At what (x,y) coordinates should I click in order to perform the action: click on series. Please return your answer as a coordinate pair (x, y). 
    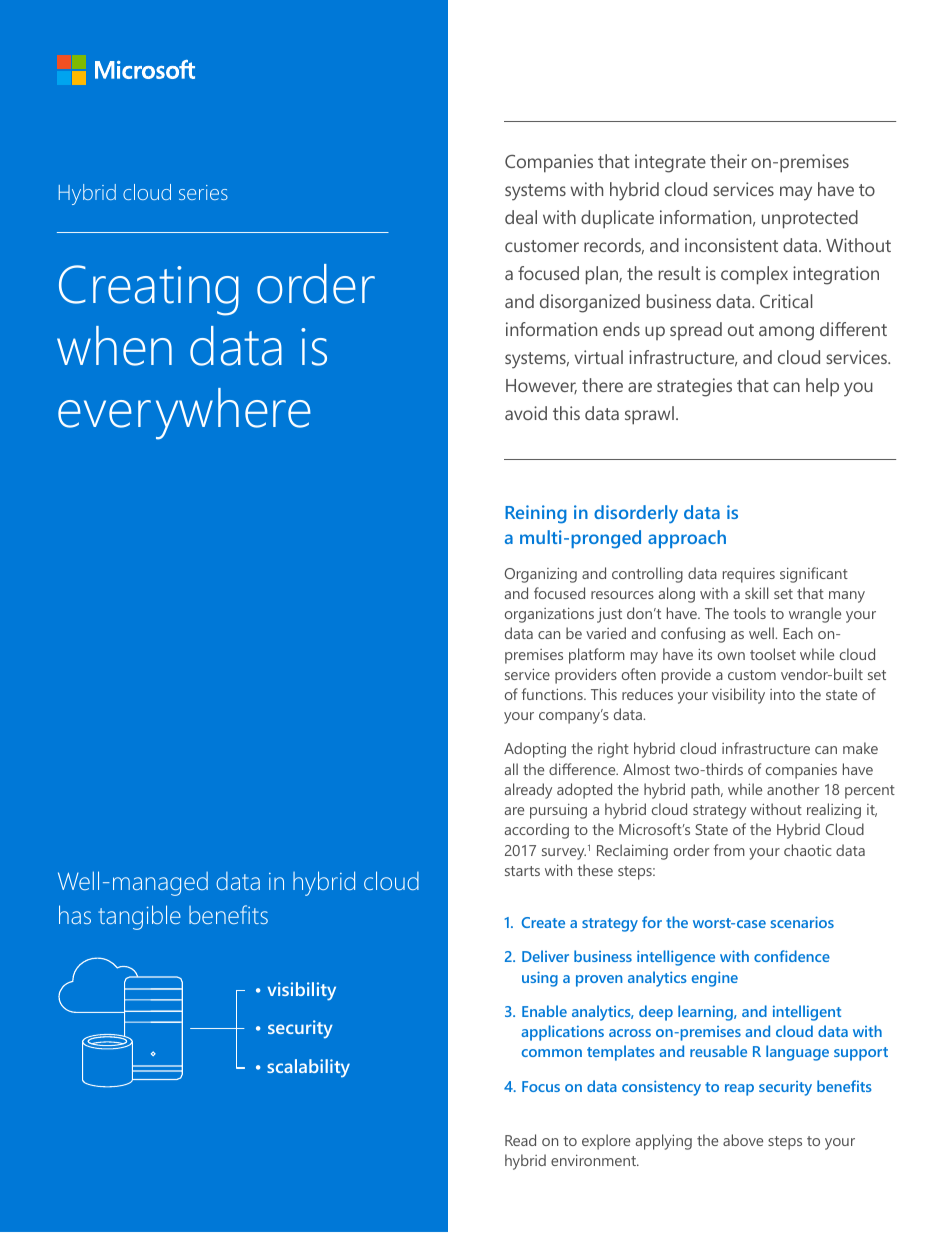
    Looking at the image, I should click on (203, 192).
